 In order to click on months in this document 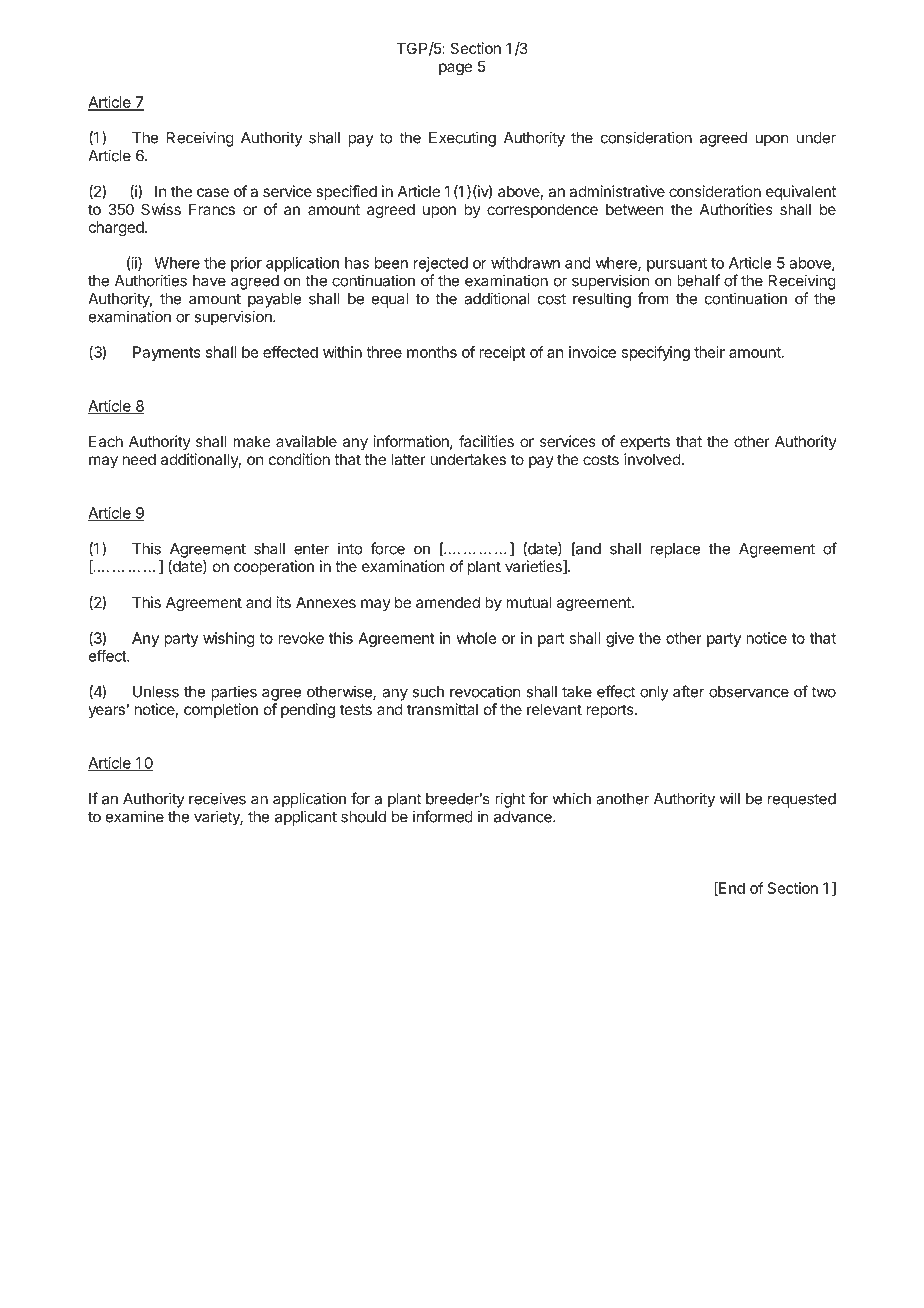, I will do `click(432, 352)`.
